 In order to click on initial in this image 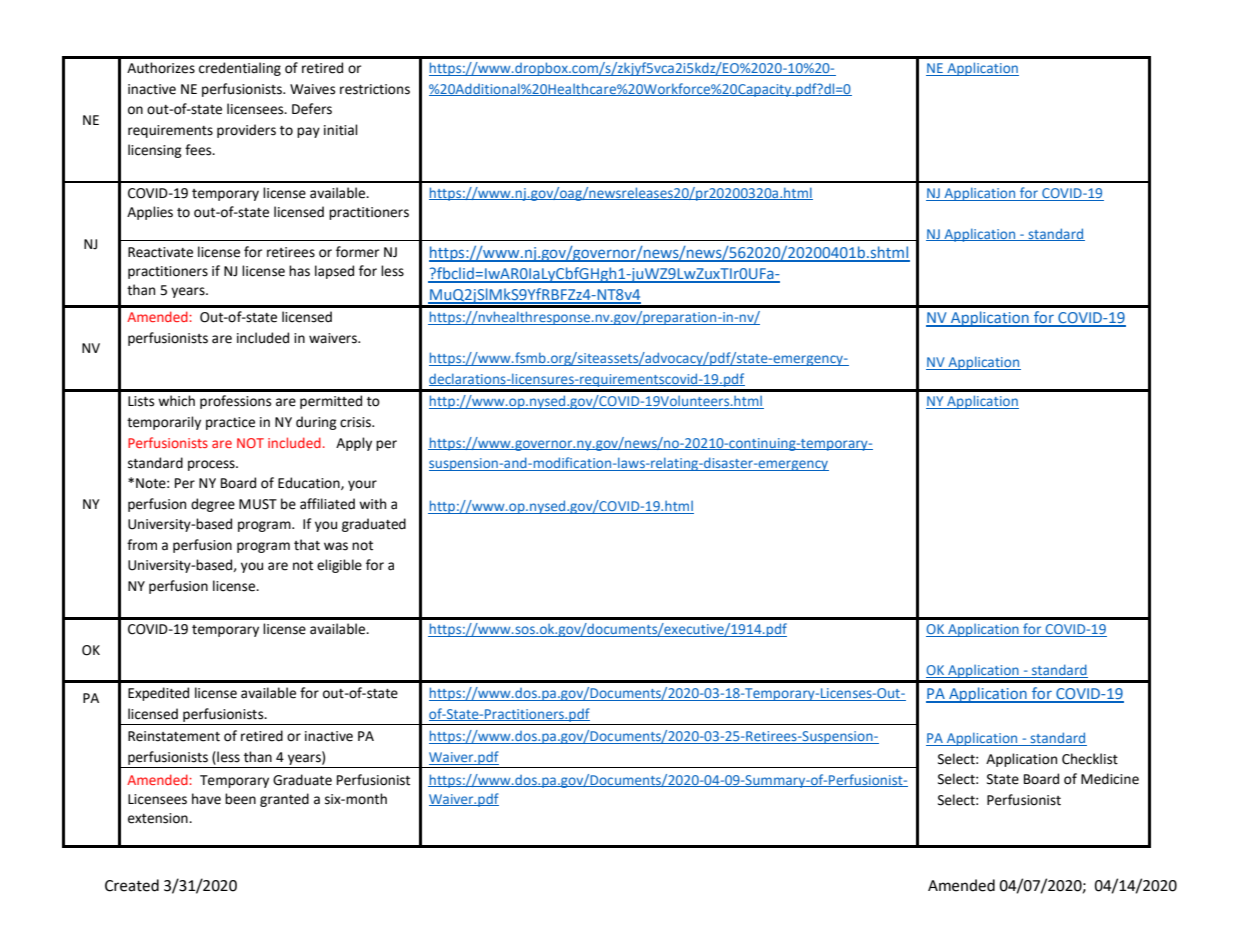, I will do `click(341, 130)`.
